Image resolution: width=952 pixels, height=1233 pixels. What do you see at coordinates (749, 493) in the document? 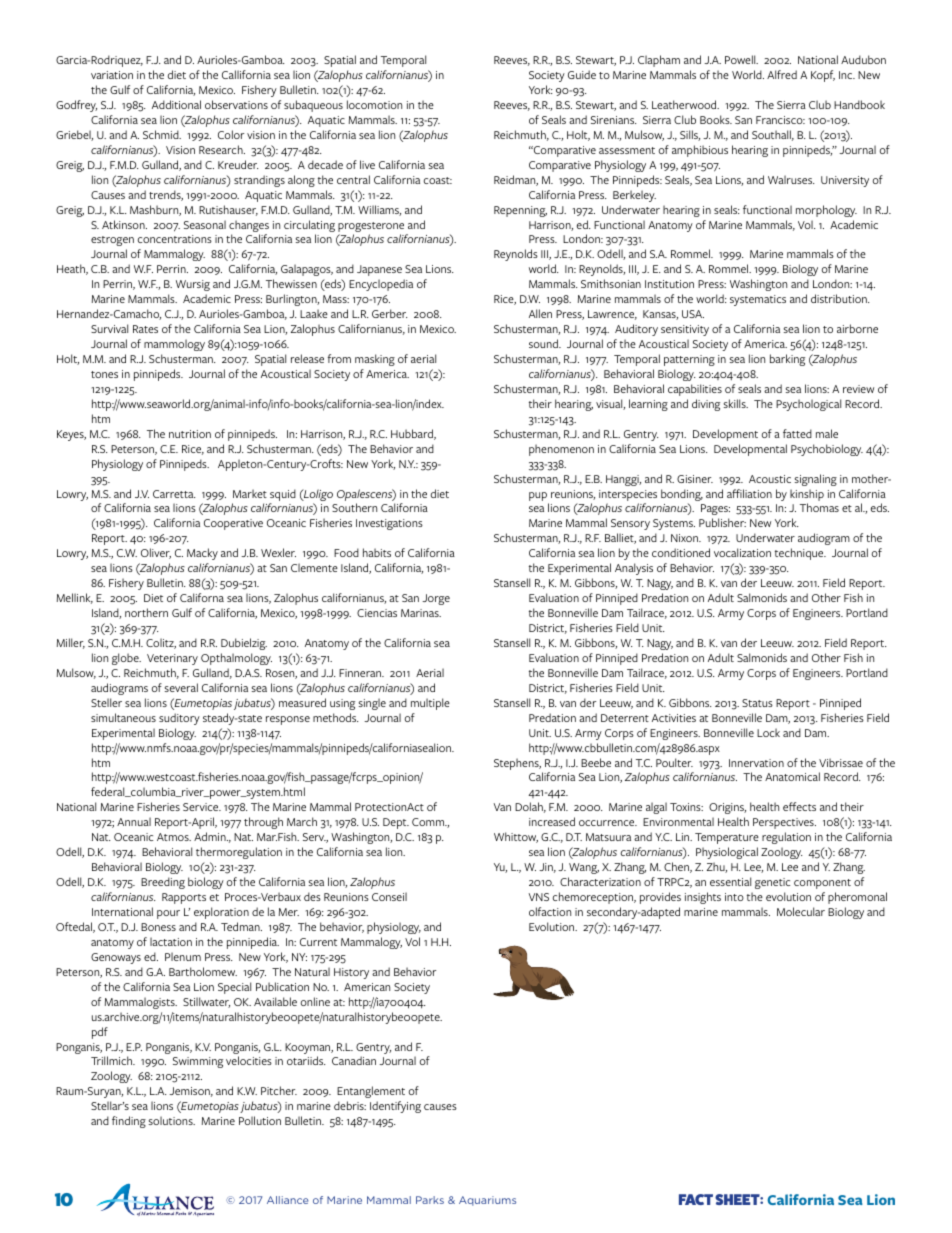
I see `affiliation` at bounding box center [749, 493].
